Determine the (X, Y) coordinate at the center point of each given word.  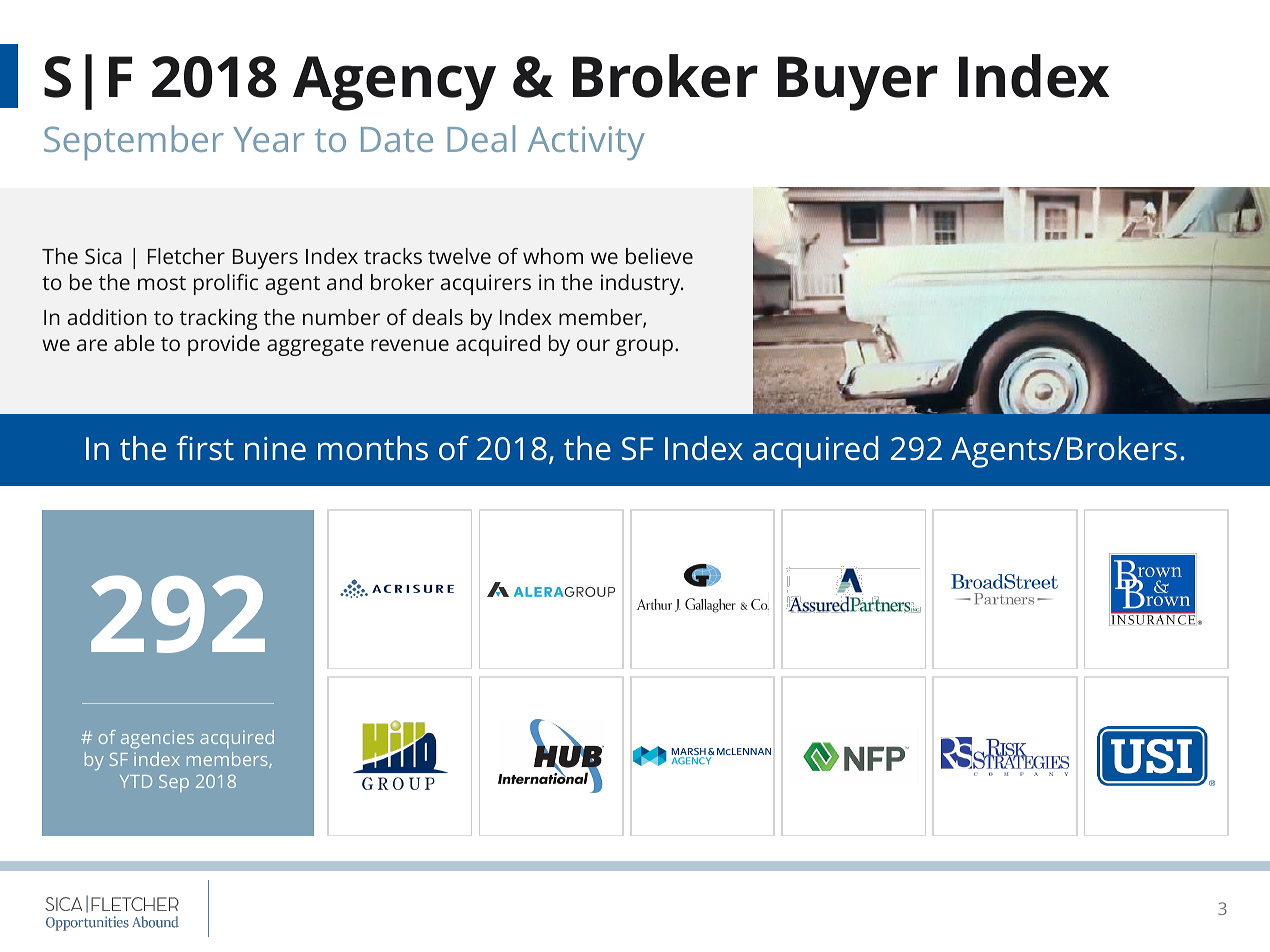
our (593, 345)
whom (553, 256)
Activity (586, 143)
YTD (136, 781)
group (644, 347)
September (134, 142)
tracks (393, 256)
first (205, 448)
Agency (394, 83)
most (162, 283)
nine (275, 449)
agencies (157, 739)
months (373, 448)
